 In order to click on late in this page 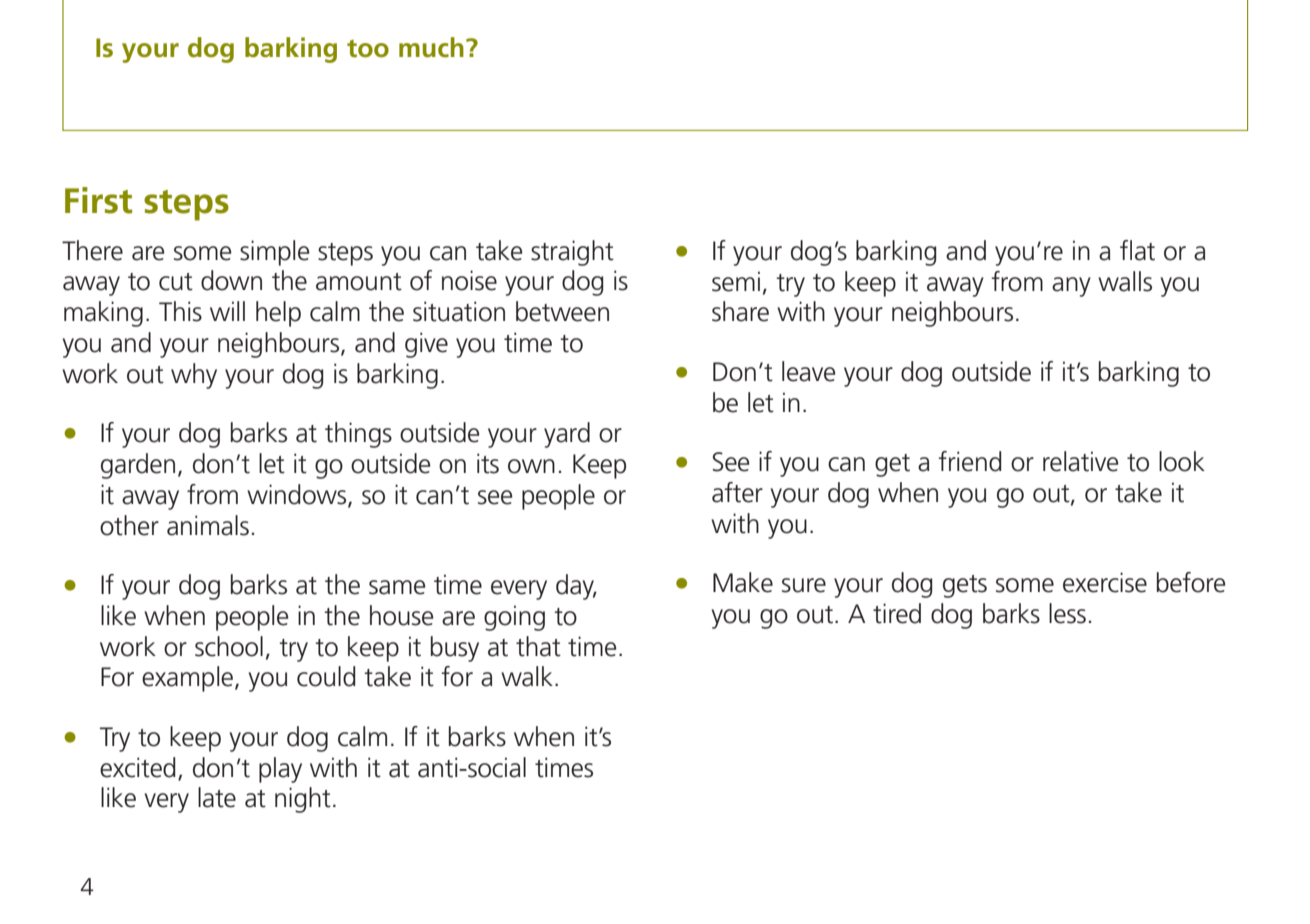, I will do `click(217, 797)`.
